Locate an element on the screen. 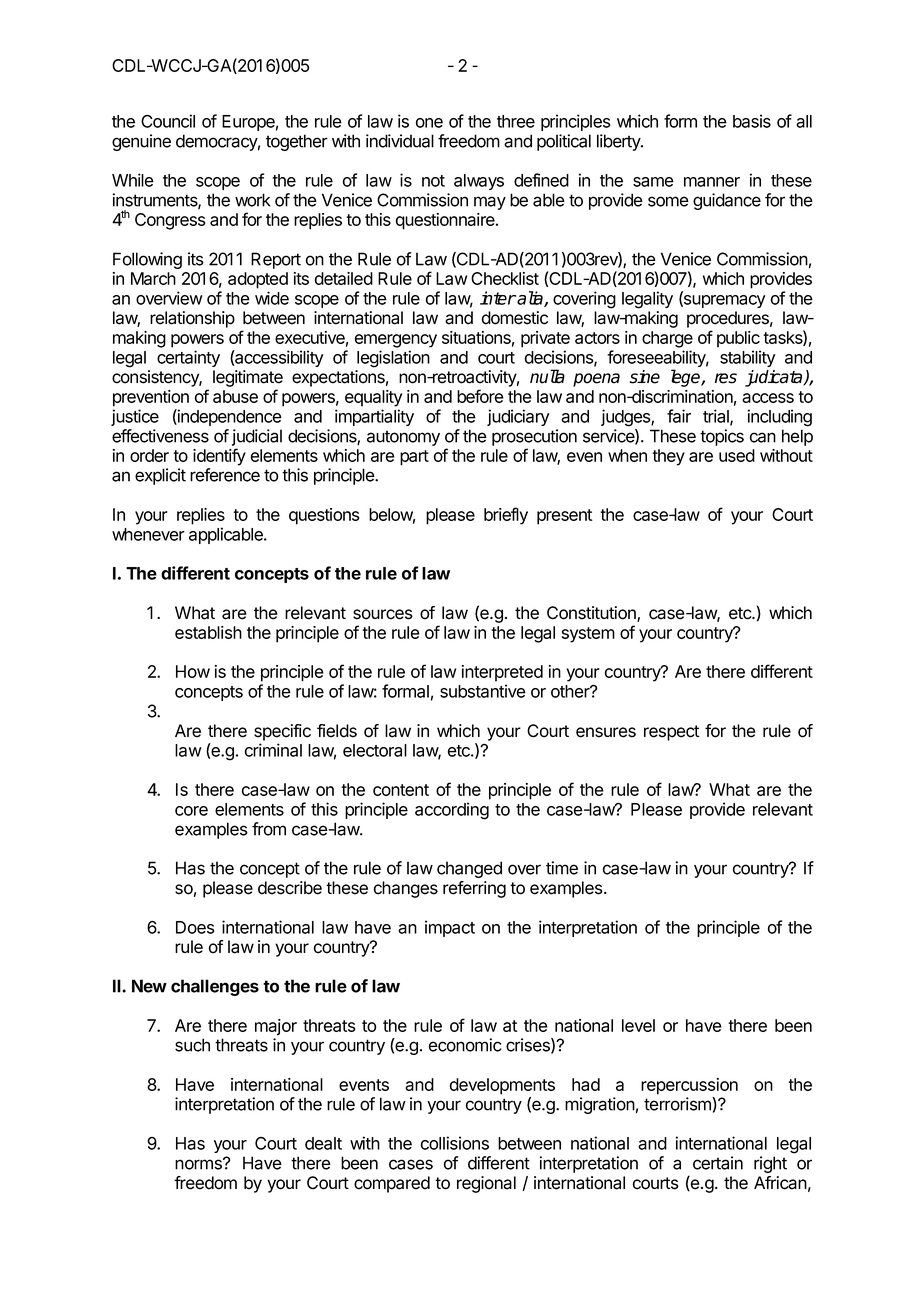  norms is located at coordinates (199, 1164).
